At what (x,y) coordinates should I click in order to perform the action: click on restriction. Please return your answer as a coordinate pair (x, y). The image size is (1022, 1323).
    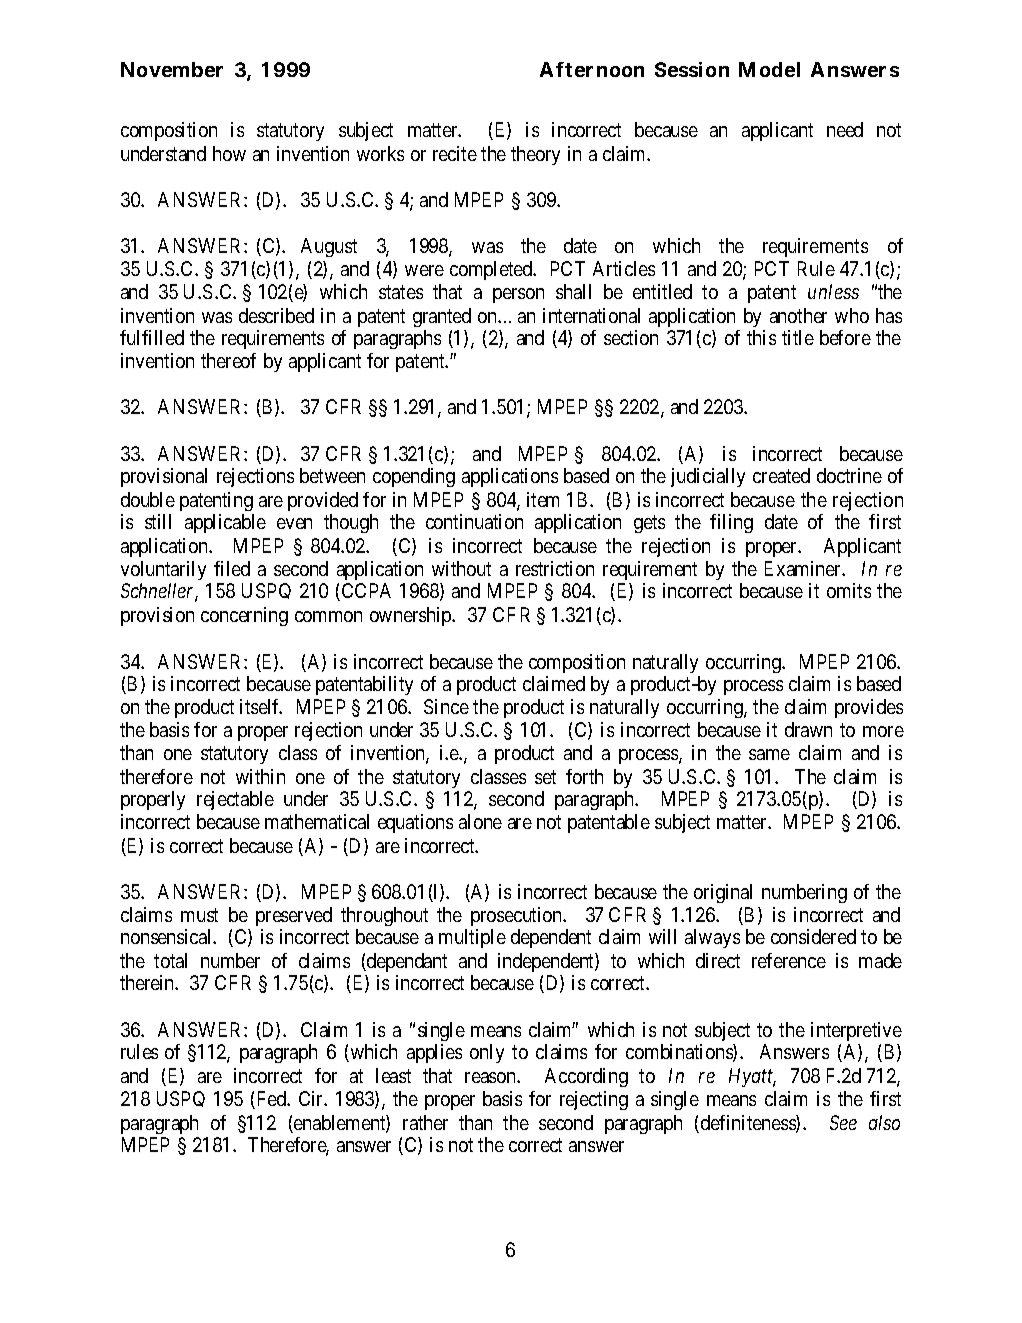
    Looking at the image, I should click on (555, 568).
